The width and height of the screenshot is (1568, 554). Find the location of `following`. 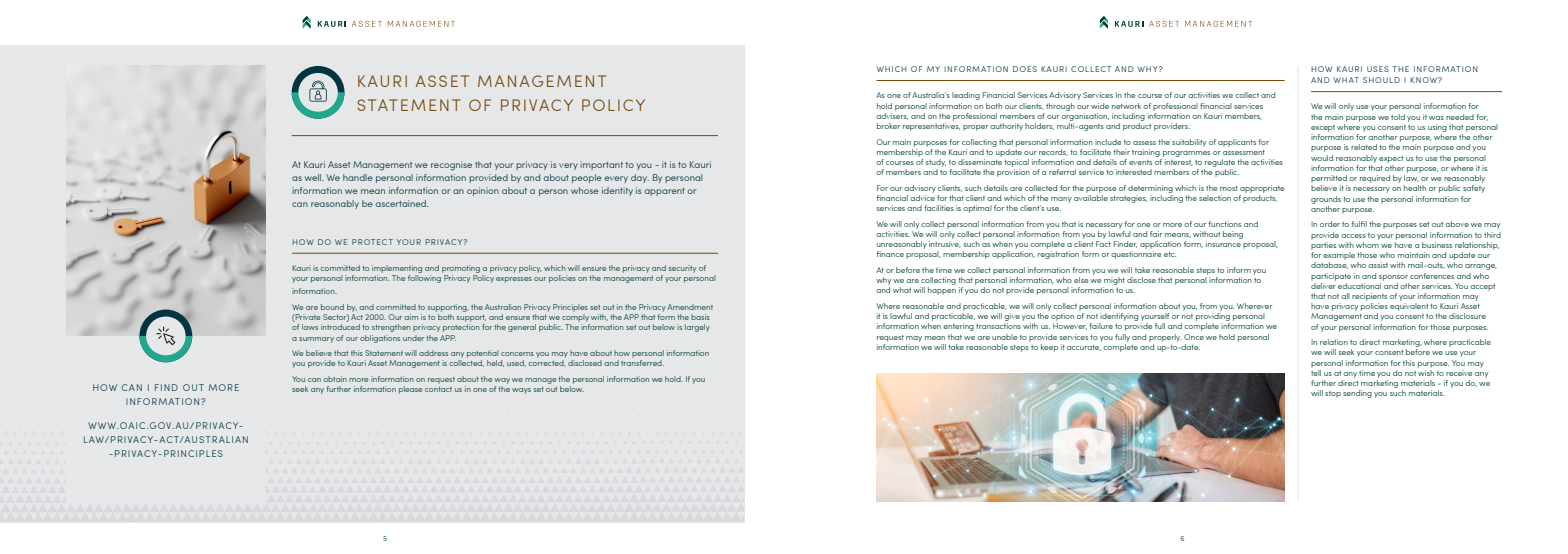

following is located at coordinates (424, 279).
